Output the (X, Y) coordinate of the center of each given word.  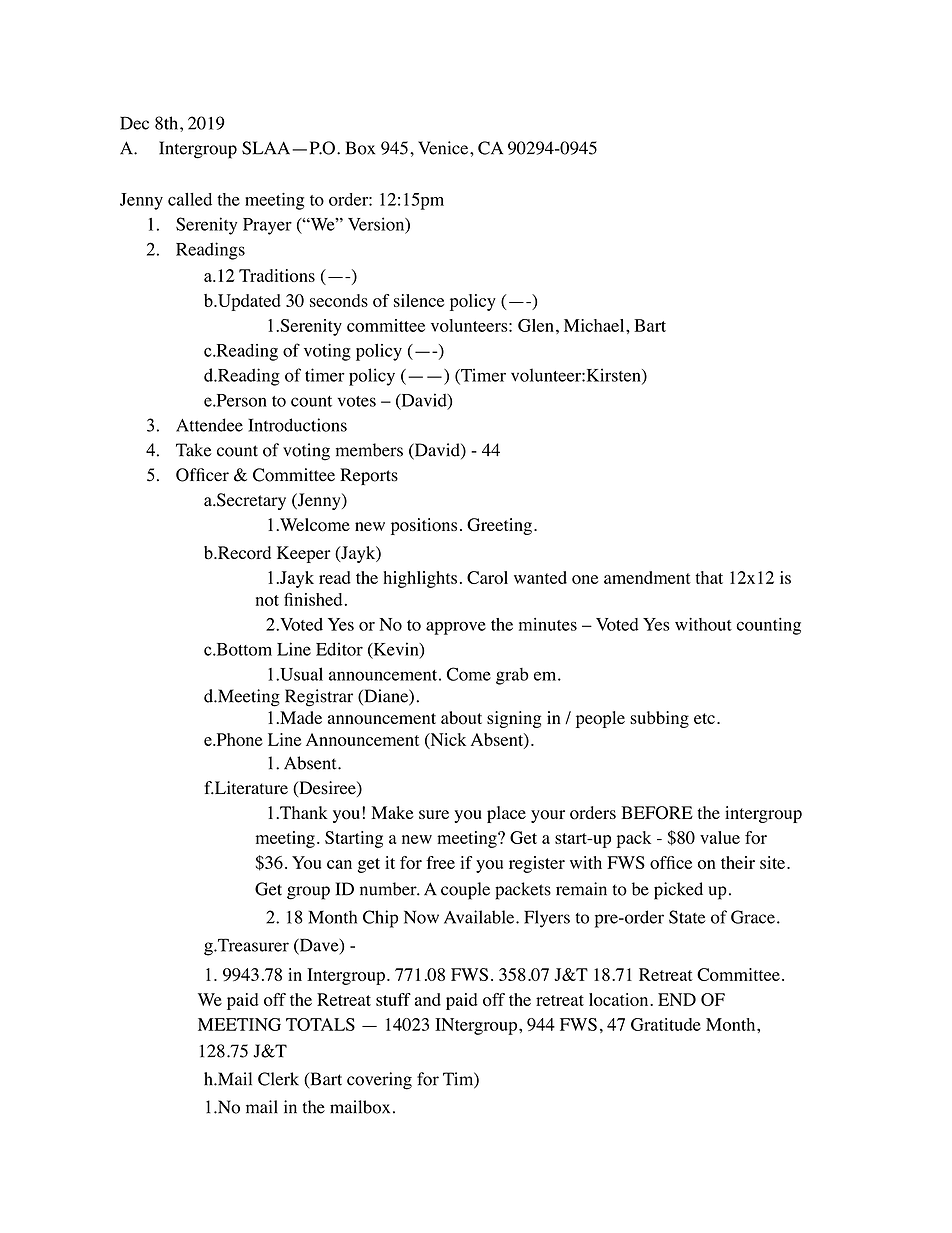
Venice (444, 148)
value (720, 837)
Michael (595, 325)
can (339, 864)
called (190, 199)
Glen (536, 325)
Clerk (278, 1079)
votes (357, 401)
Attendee (209, 425)
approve (456, 628)
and (428, 999)
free (440, 862)
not (267, 600)
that (709, 577)
